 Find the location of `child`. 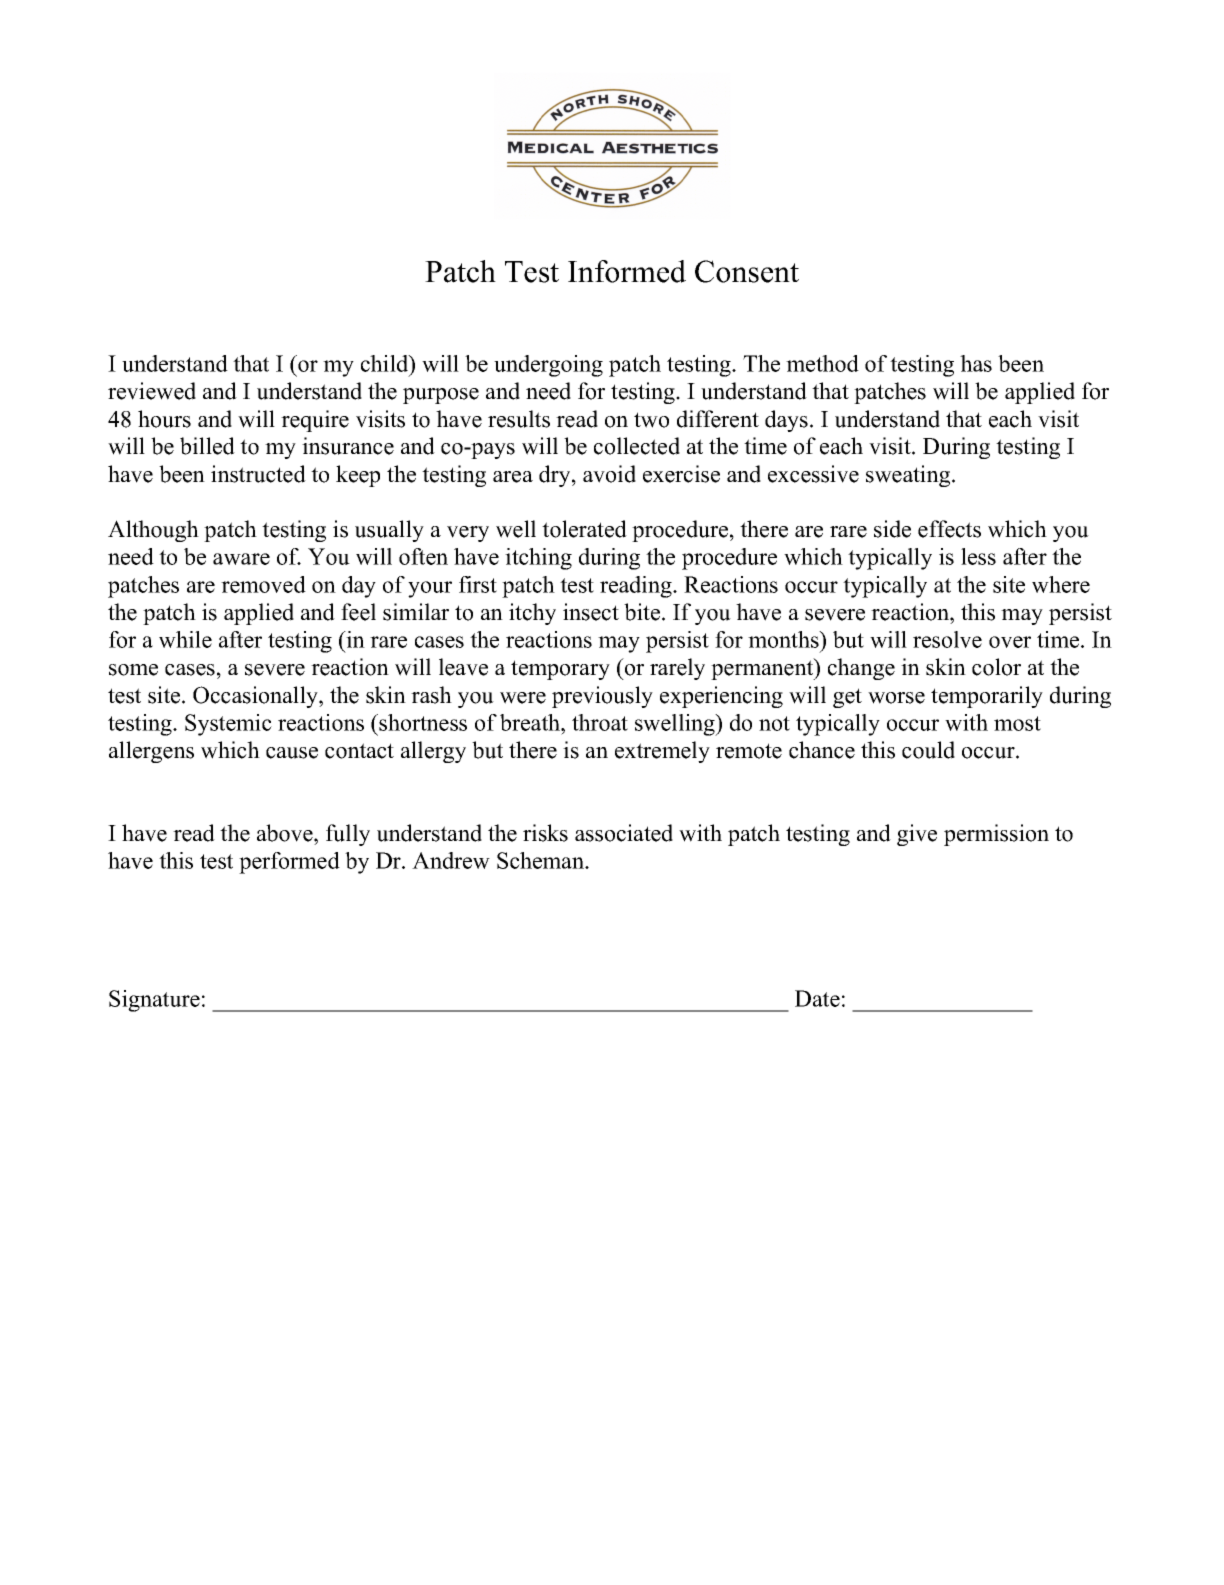

child is located at coordinates (386, 365).
